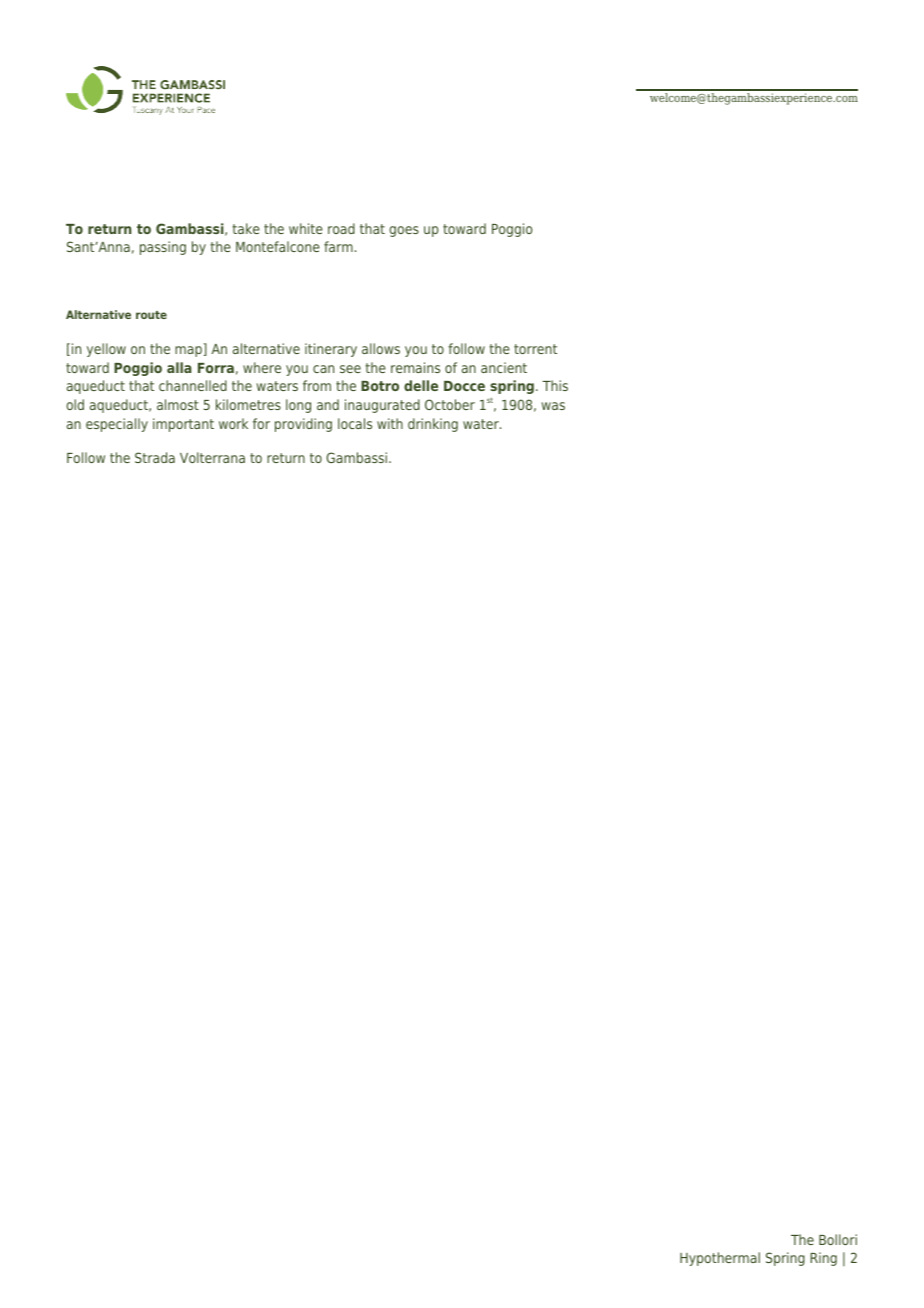 This page has height=1308, width=924. Describe the element at coordinates (155, 457) in the page. I see `Strada` at that location.
